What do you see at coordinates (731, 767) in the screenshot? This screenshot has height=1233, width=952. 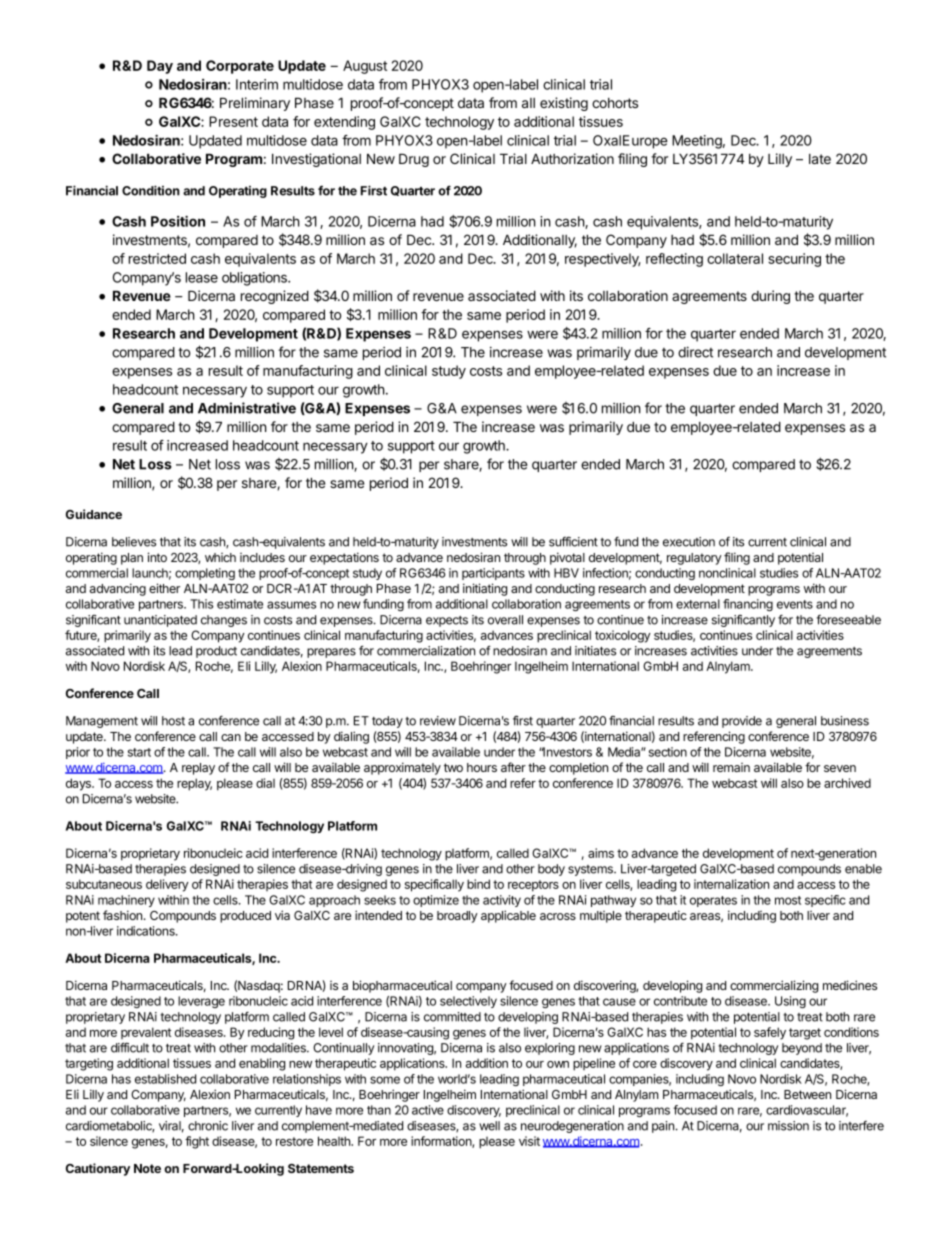 I see `remain` at bounding box center [731, 767].
